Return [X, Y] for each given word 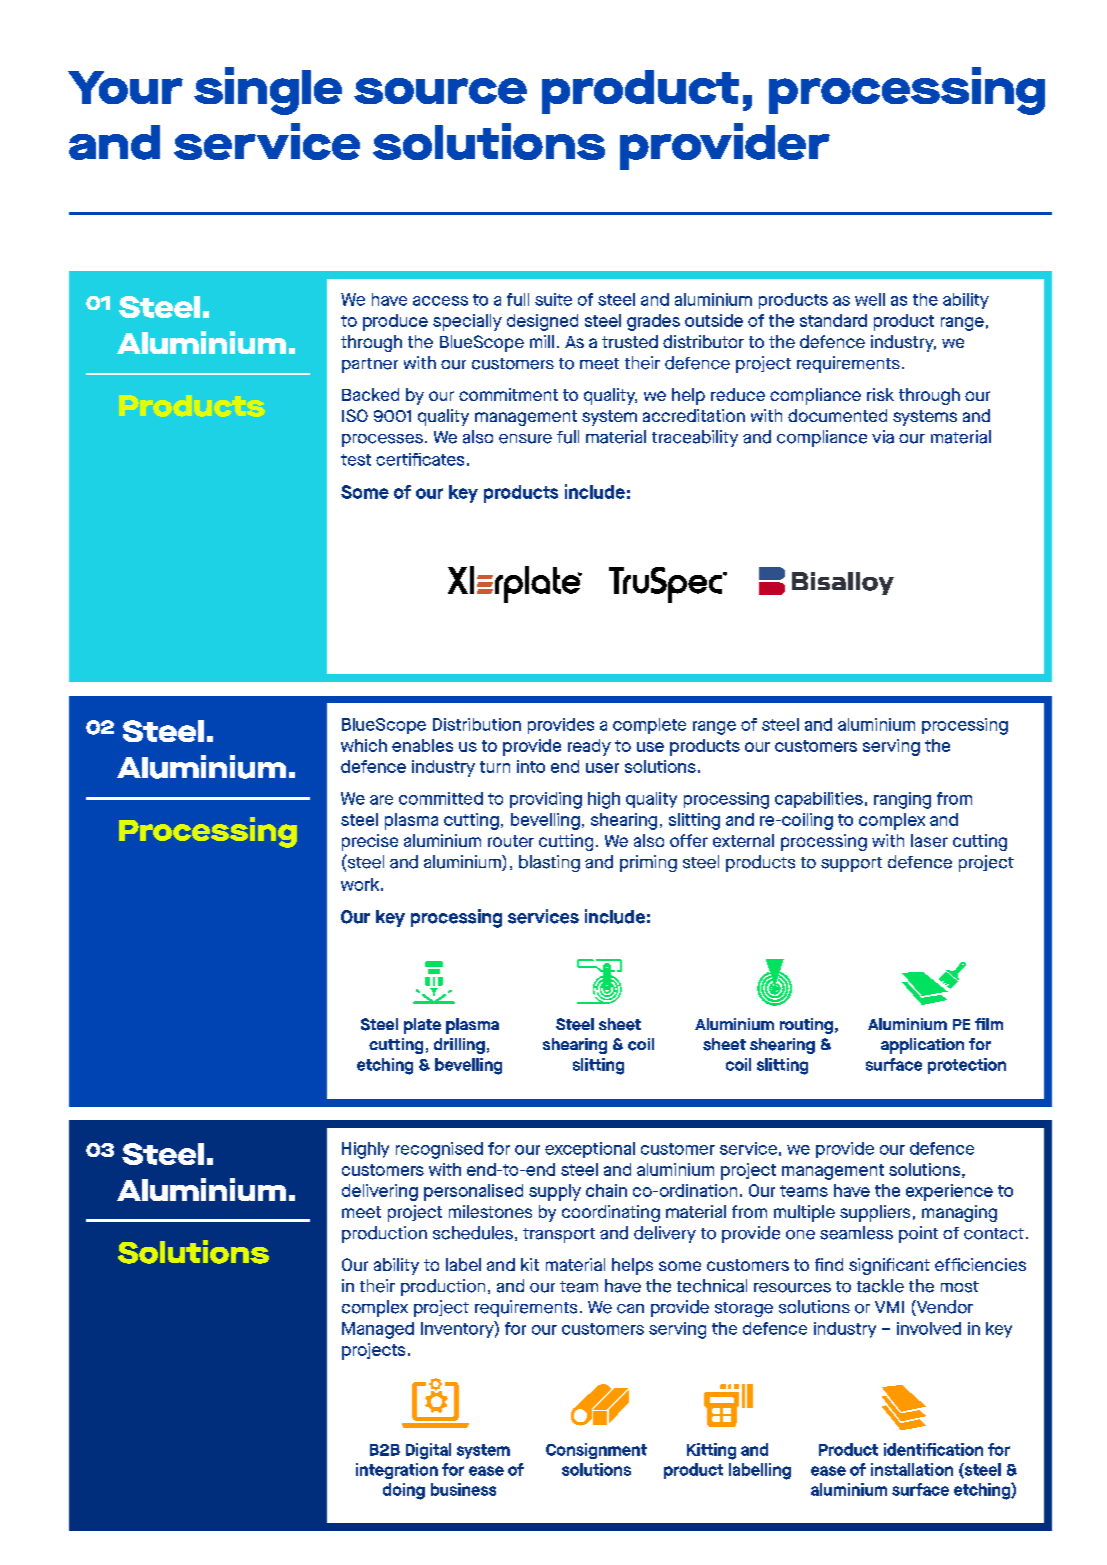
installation [912, 1469]
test [356, 460]
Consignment [596, 1451]
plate [422, 1026]
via [883, 437]
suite [553, 299]
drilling [459, 1046]
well [870, 299]
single [268, 91]
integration [397, 1471]
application [922, 1046]
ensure [525, 439]
